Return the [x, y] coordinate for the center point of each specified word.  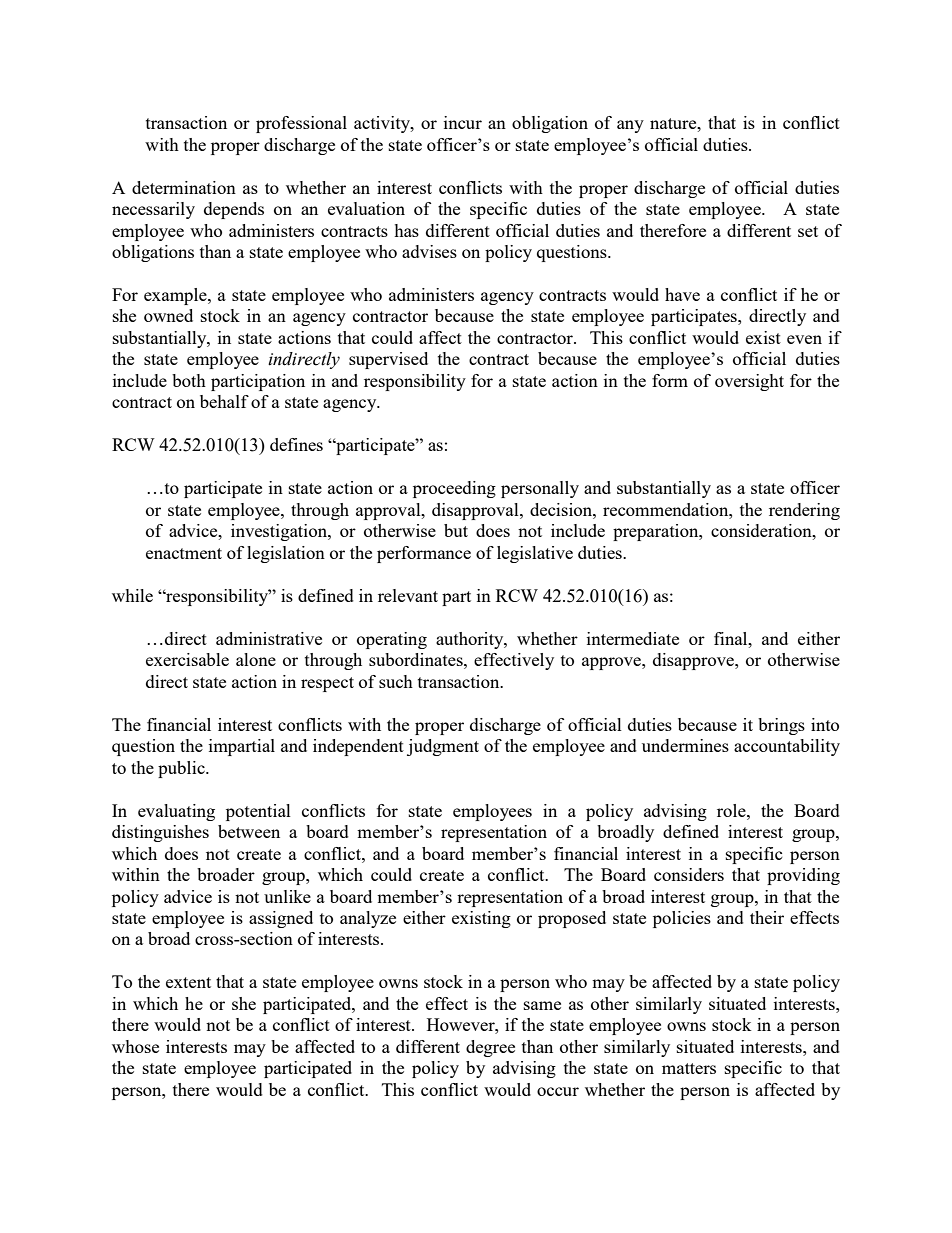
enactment [184, 553]
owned [168, 315]
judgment [443, 747]
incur [463, 122]
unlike [287, 896]
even [804, 339]
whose [135, 1046]
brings [781, 726]
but [456, 530]
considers [689, 874]
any [630, 126]
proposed [572, 919]
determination [184, 187]
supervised [388, 360]
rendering [804, 511]
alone [256, 659]
